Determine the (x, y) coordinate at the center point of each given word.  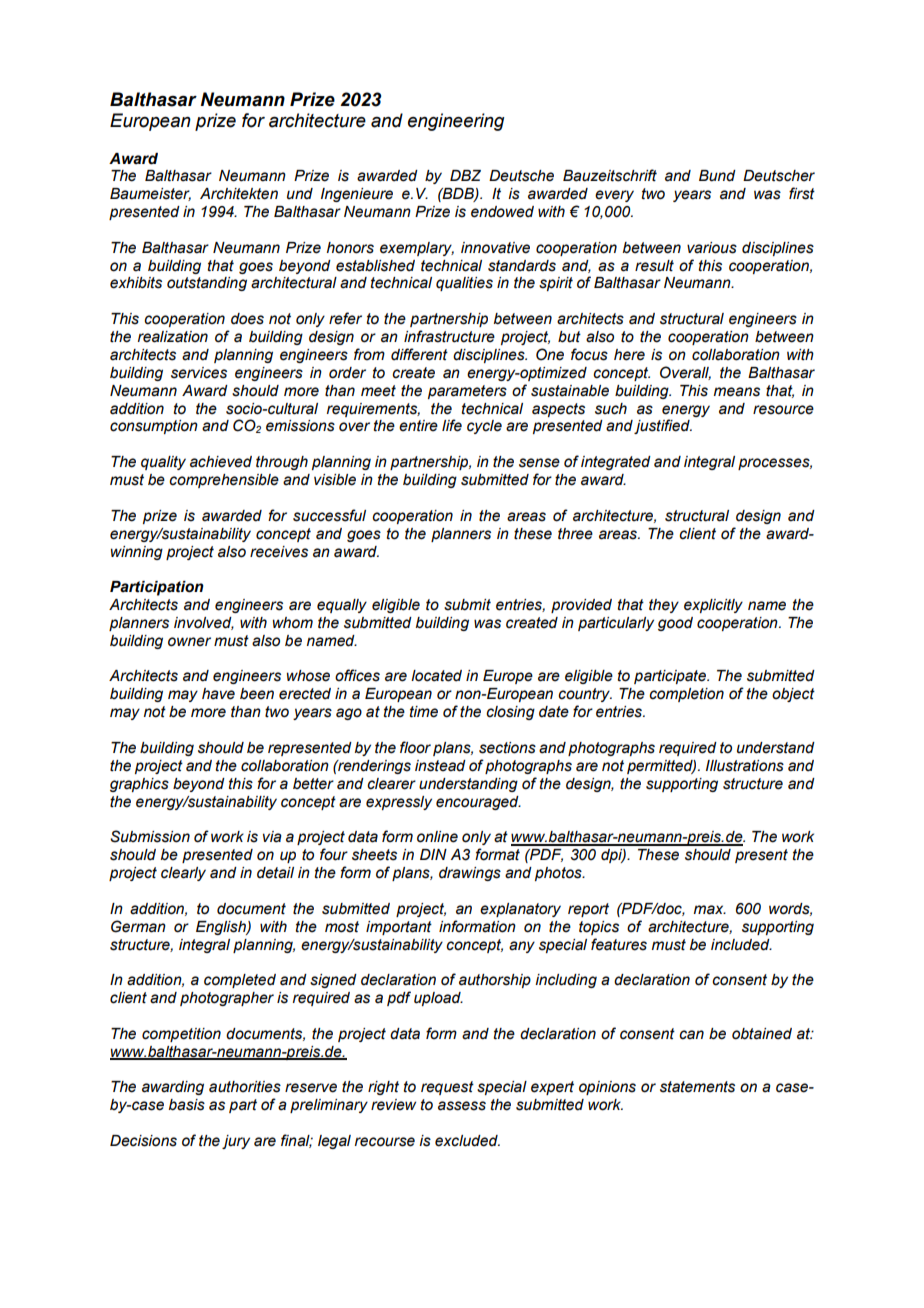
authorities (245, 1087)
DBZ (465, 175)
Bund (717, 176)
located (436, 676)
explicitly (713, 606)
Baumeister (150, 194)
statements (697, 1087)
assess (462, 1106)
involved (204, 623)
